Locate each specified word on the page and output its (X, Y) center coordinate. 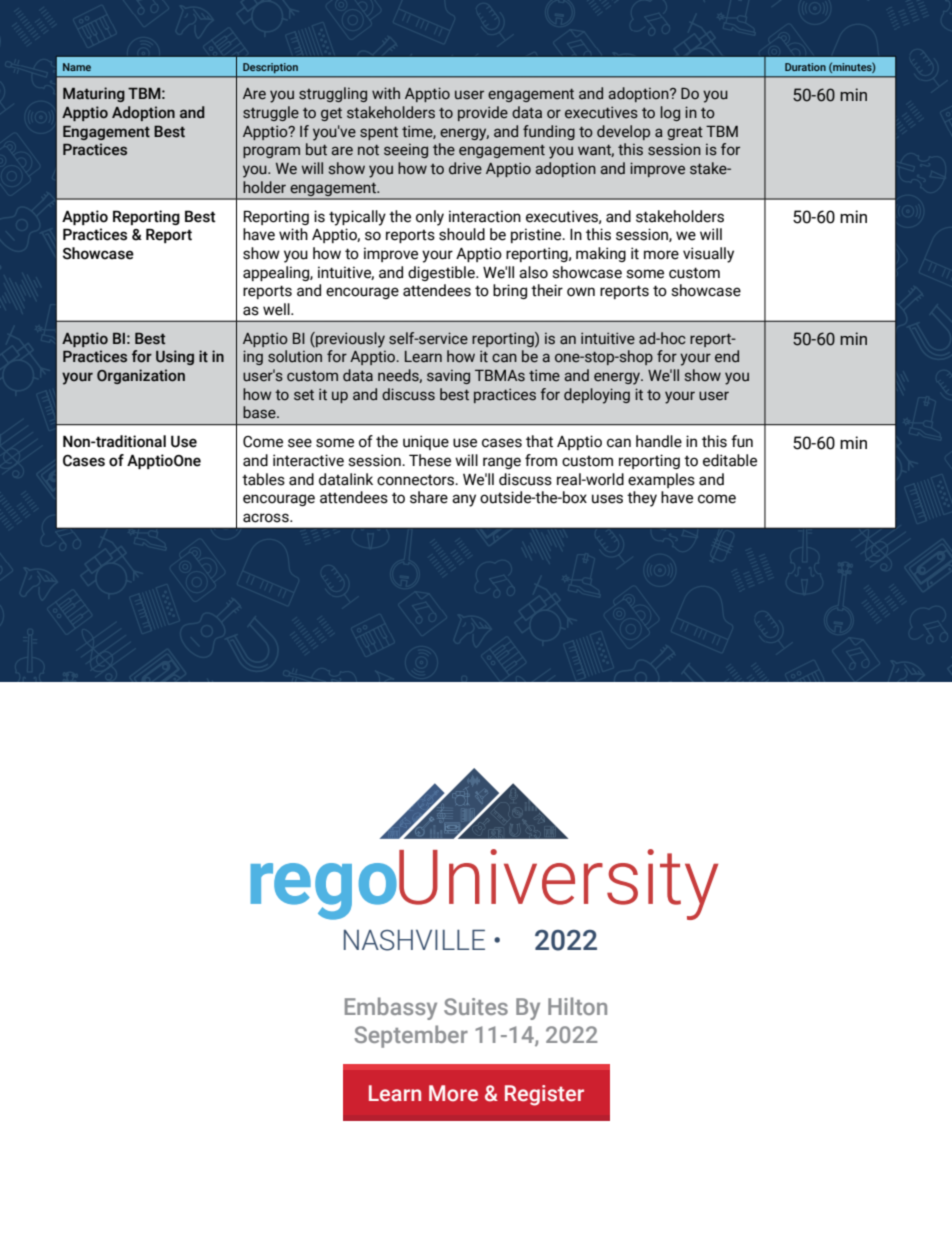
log (670, 113)
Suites (476, 1006)
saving (448, 377)
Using (175, 357)
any (464, 500)
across (267, 518)
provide (483, 113)
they (642, 499)
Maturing (94, 94)
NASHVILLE (414, 940)
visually (708, 255)
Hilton (577, 1006)
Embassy (391, 1008)
